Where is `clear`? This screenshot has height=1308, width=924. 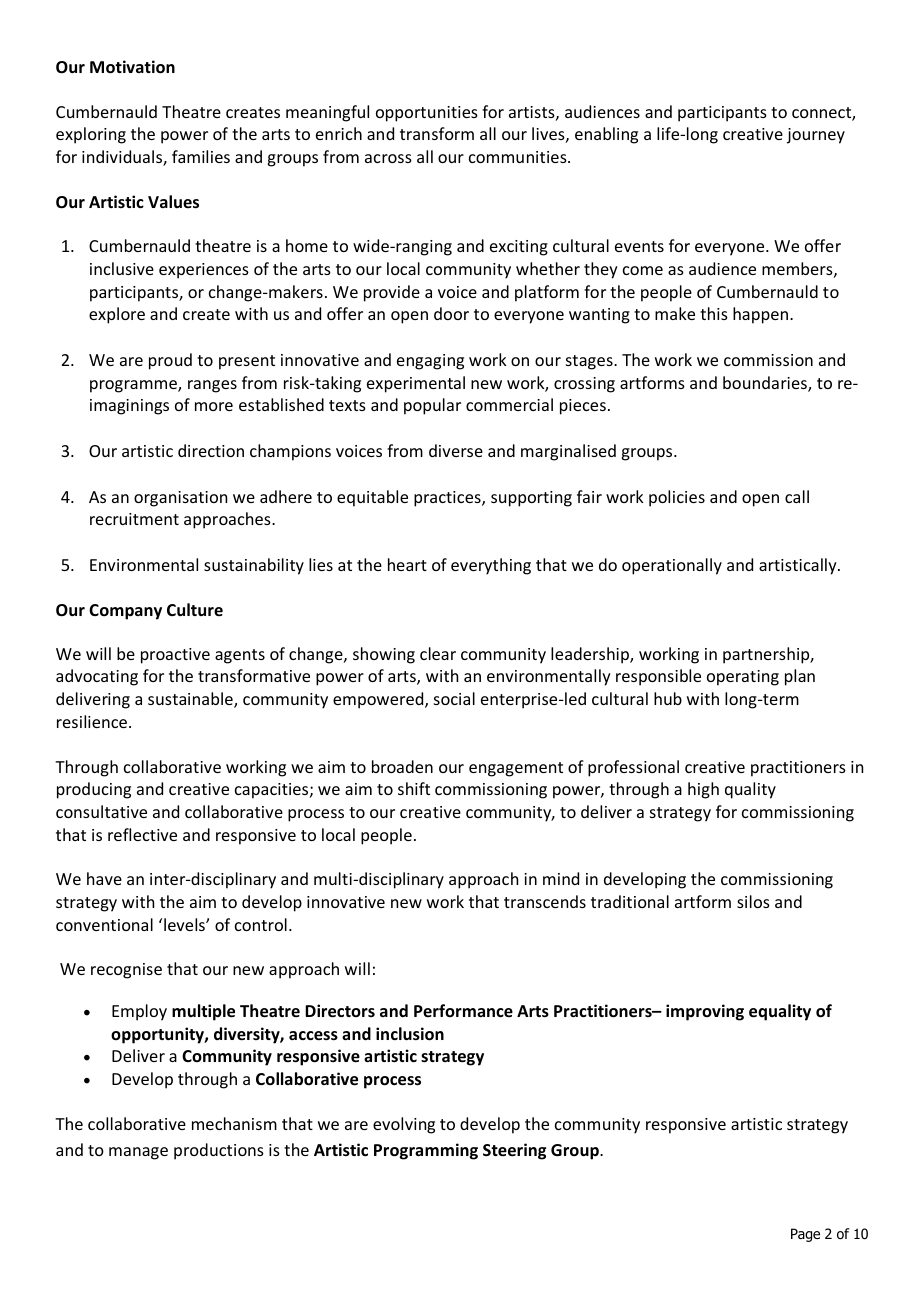 clear is located at coordinates (438, 653).
